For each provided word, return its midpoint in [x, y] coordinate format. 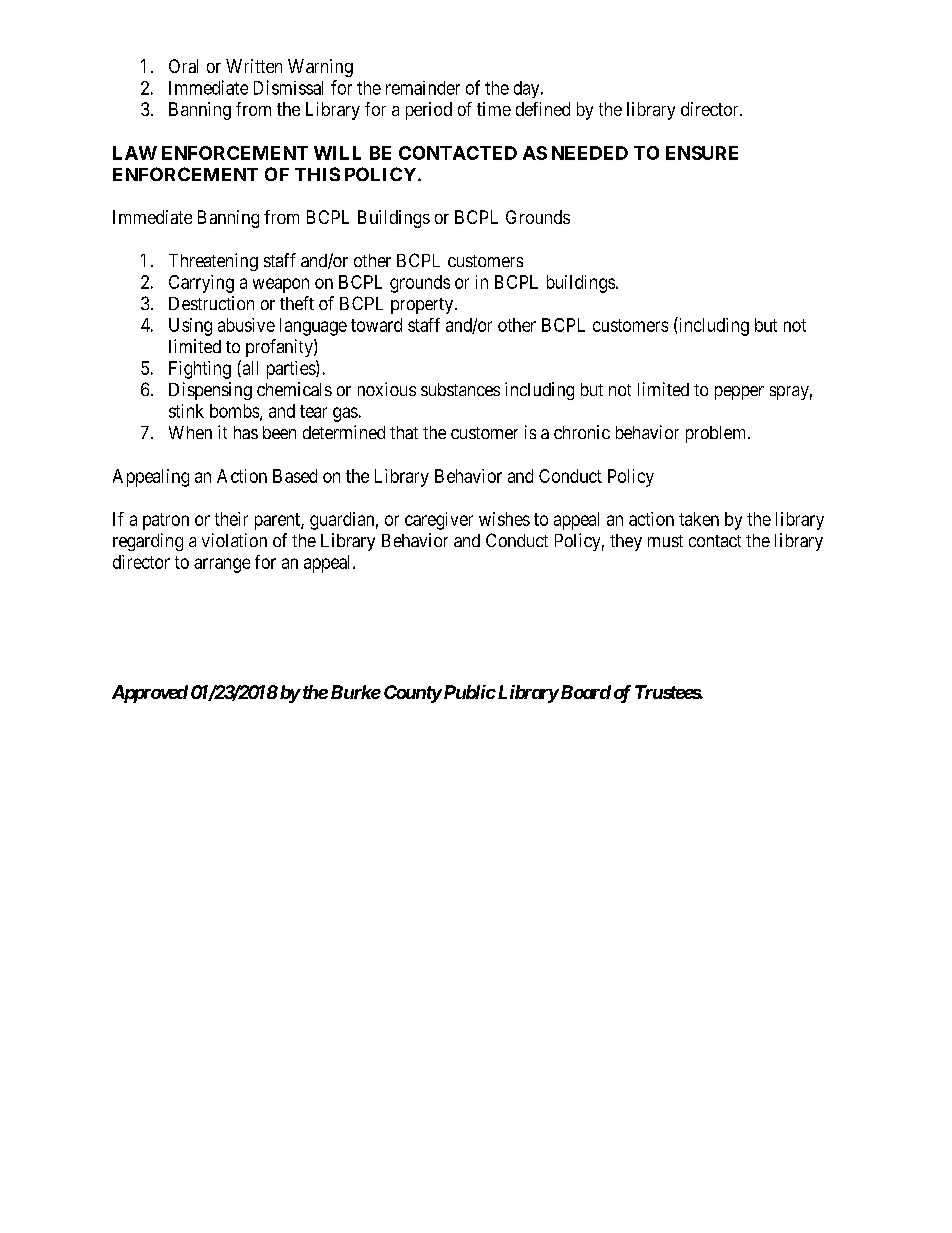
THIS [317, 174]
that [404, 432]
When [190, 432]
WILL [337, 153]
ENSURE [702, 153]
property [423, 306]
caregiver [439, 521]
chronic [582, 432]
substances [460, 389]
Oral [183, 66]
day [528, 89]
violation [234, 540]
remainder [423, 88]
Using [190, 327]
